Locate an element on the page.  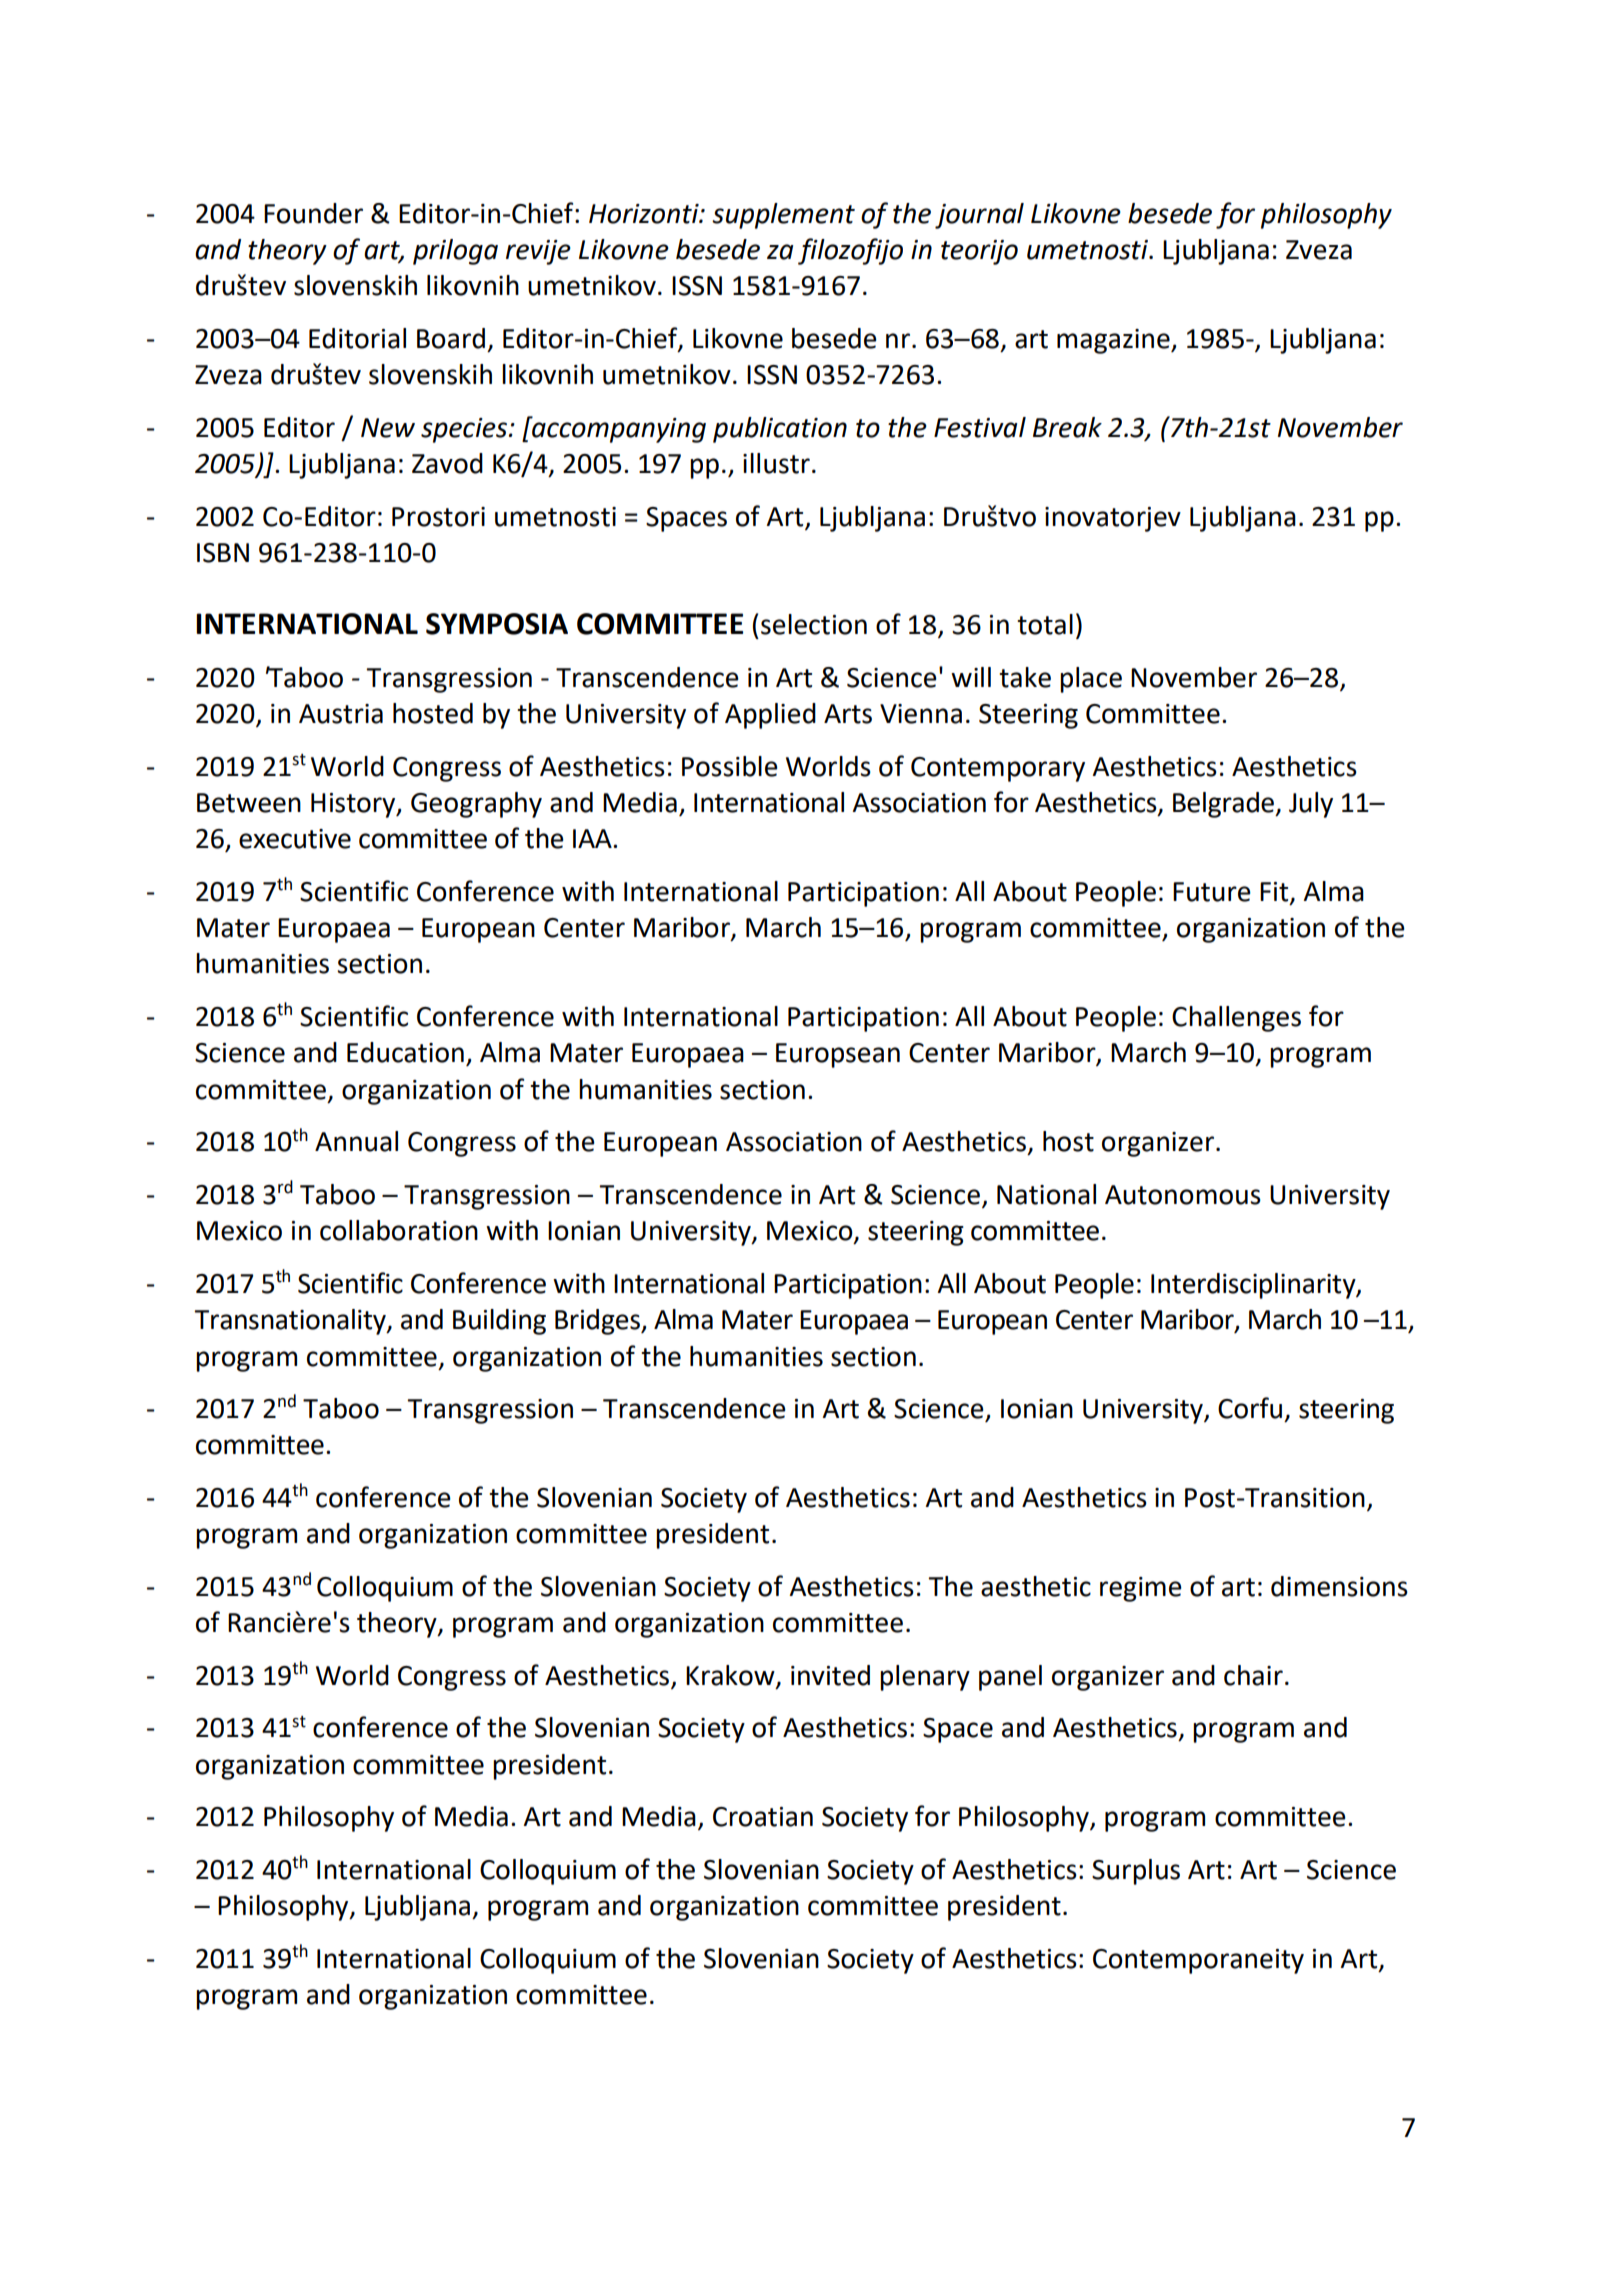
Challenges is located at coordinates (1236, 1019).
